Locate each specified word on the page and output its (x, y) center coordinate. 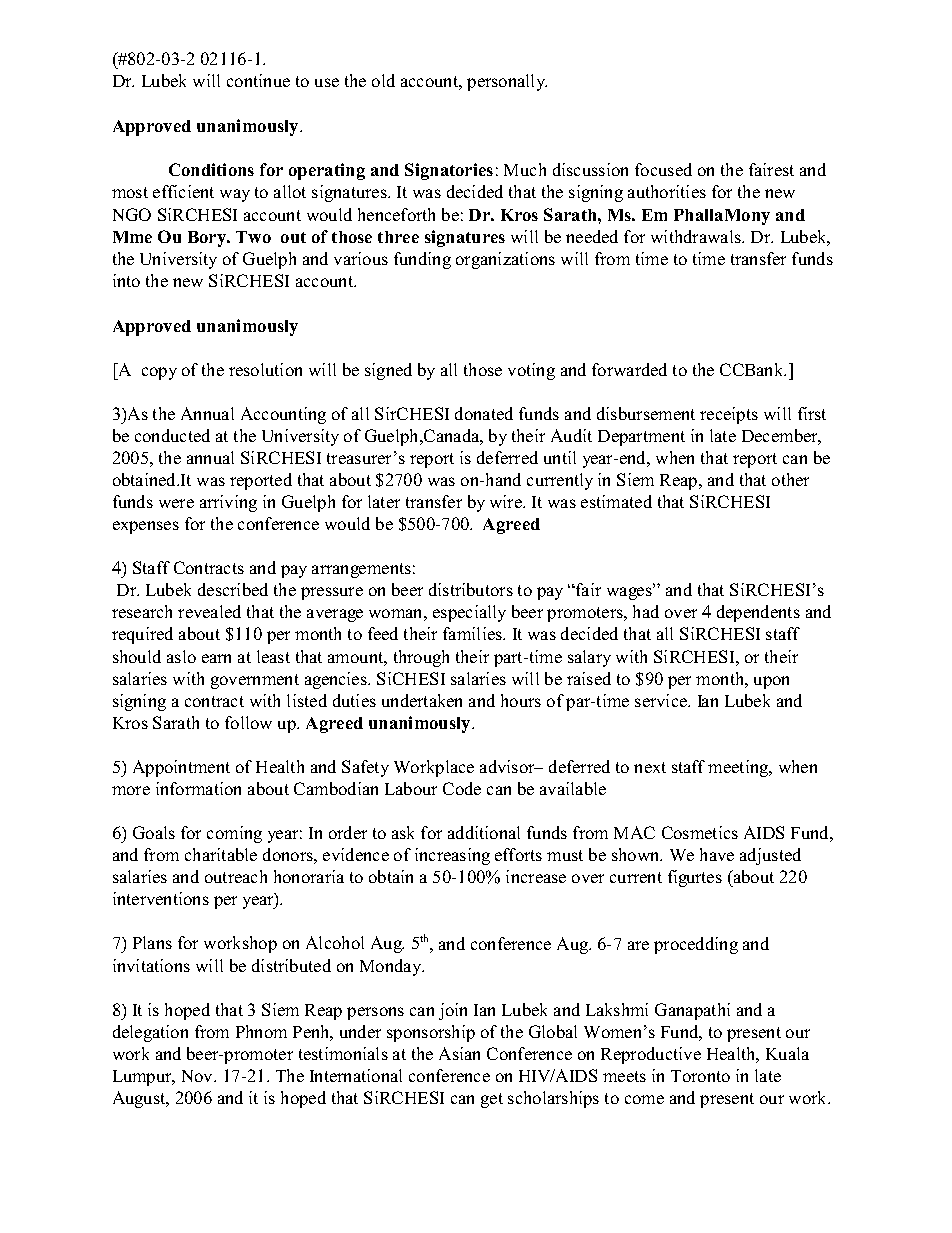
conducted (172, 435)
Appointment (181, 768)
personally (507, 82)
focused (663, 169)
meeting (739, 768)
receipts (729, 415)
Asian (459, 1053)
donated (484, 413)
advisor (508, 766)
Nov (199, 1076)
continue (258, 80)
